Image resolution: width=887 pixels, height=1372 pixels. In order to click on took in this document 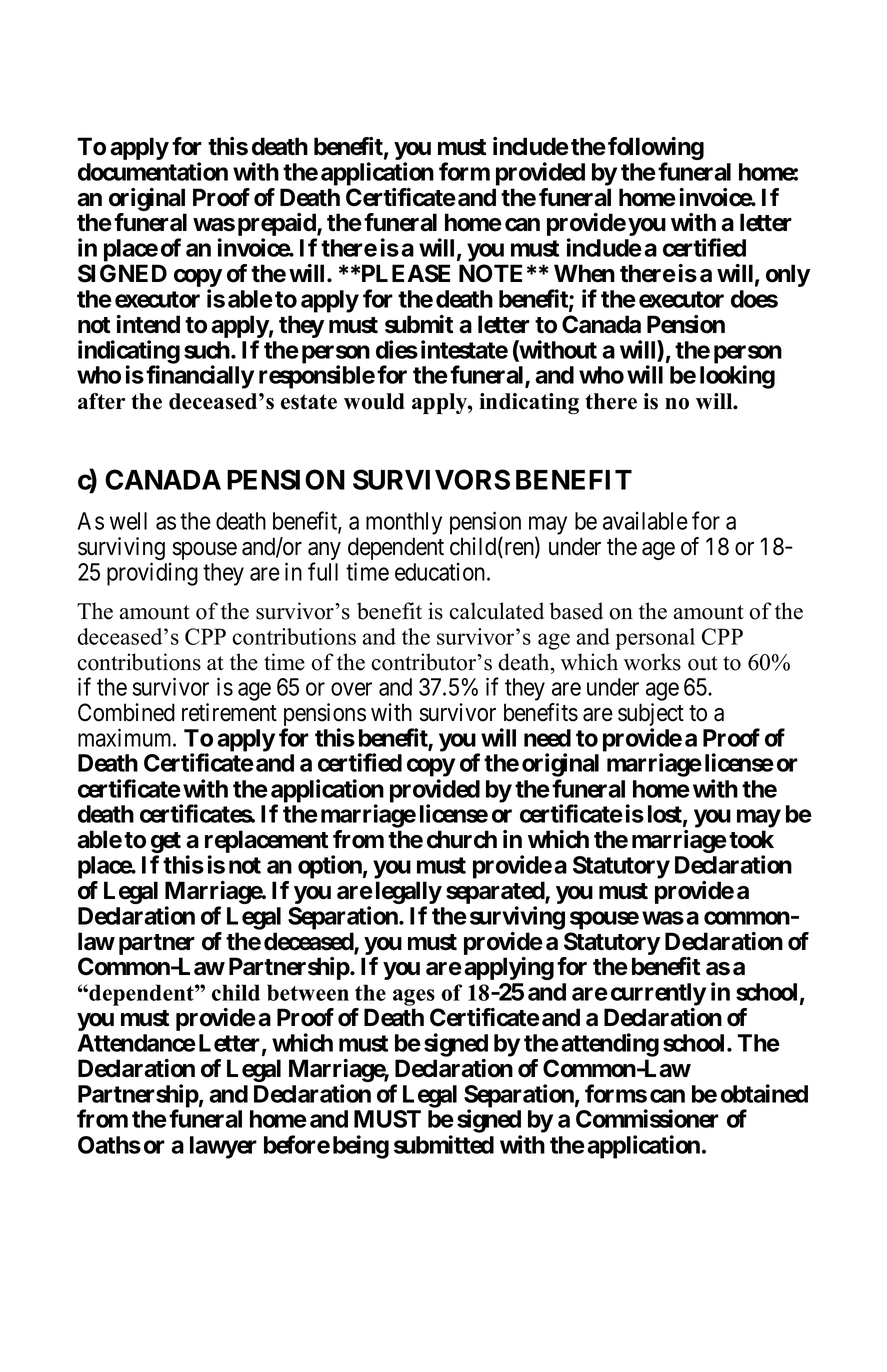, I will do `click(751, 839)`.
